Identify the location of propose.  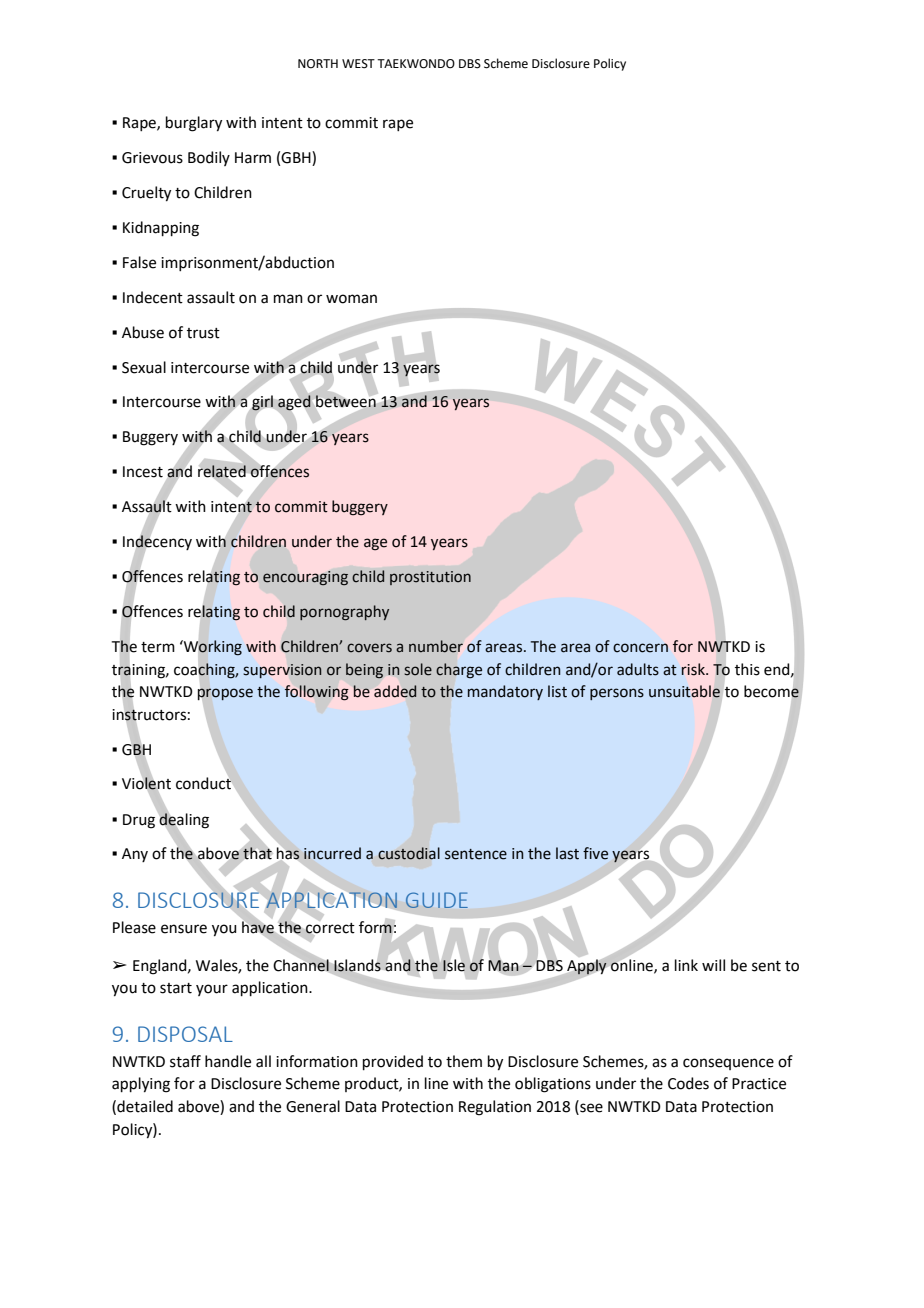
(225, 694).
